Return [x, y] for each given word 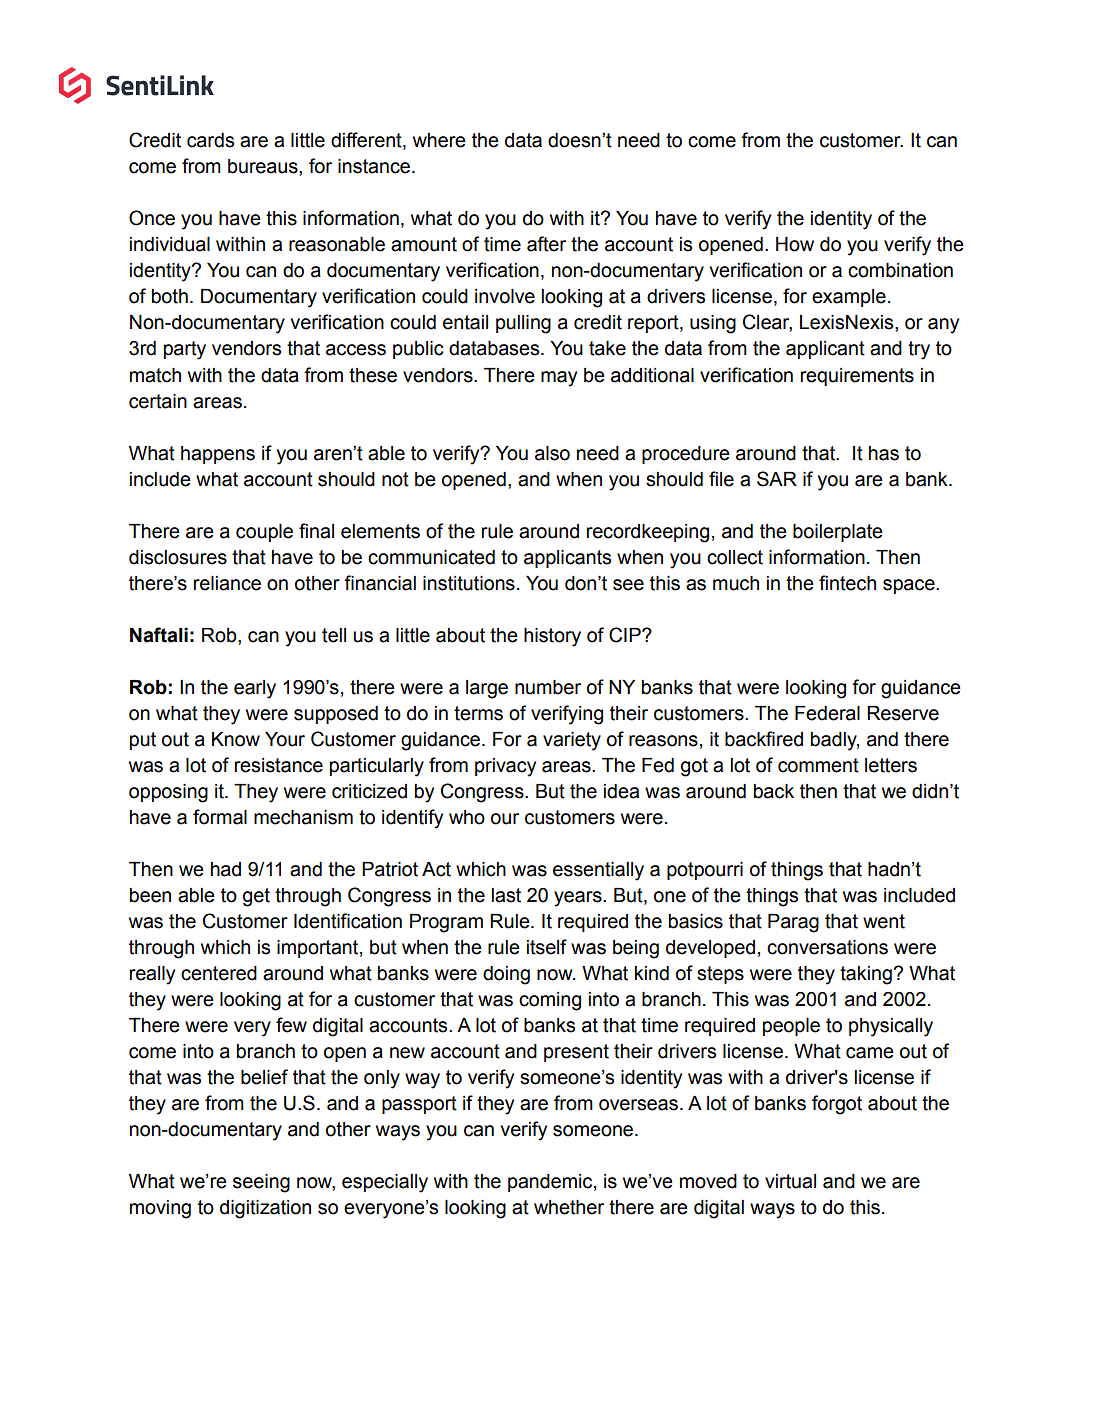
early [255, 689]
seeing [261, 1183]
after [546, 244]
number [548, 687]
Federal [827, 713]
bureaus [264, 166]
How [795, 244]
